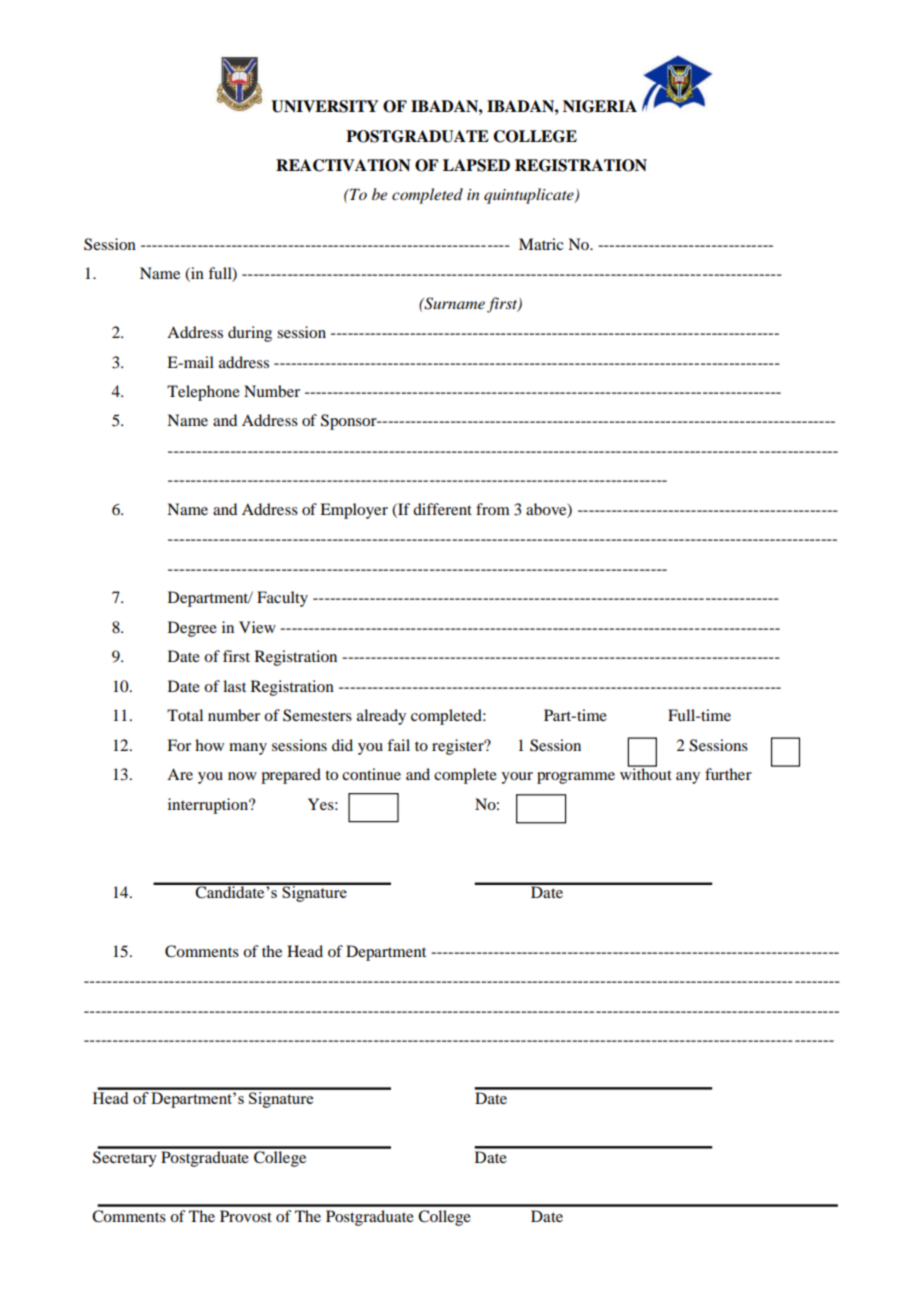 This page has width=924, height=1307. I want to click on last, so click(234, 686).
